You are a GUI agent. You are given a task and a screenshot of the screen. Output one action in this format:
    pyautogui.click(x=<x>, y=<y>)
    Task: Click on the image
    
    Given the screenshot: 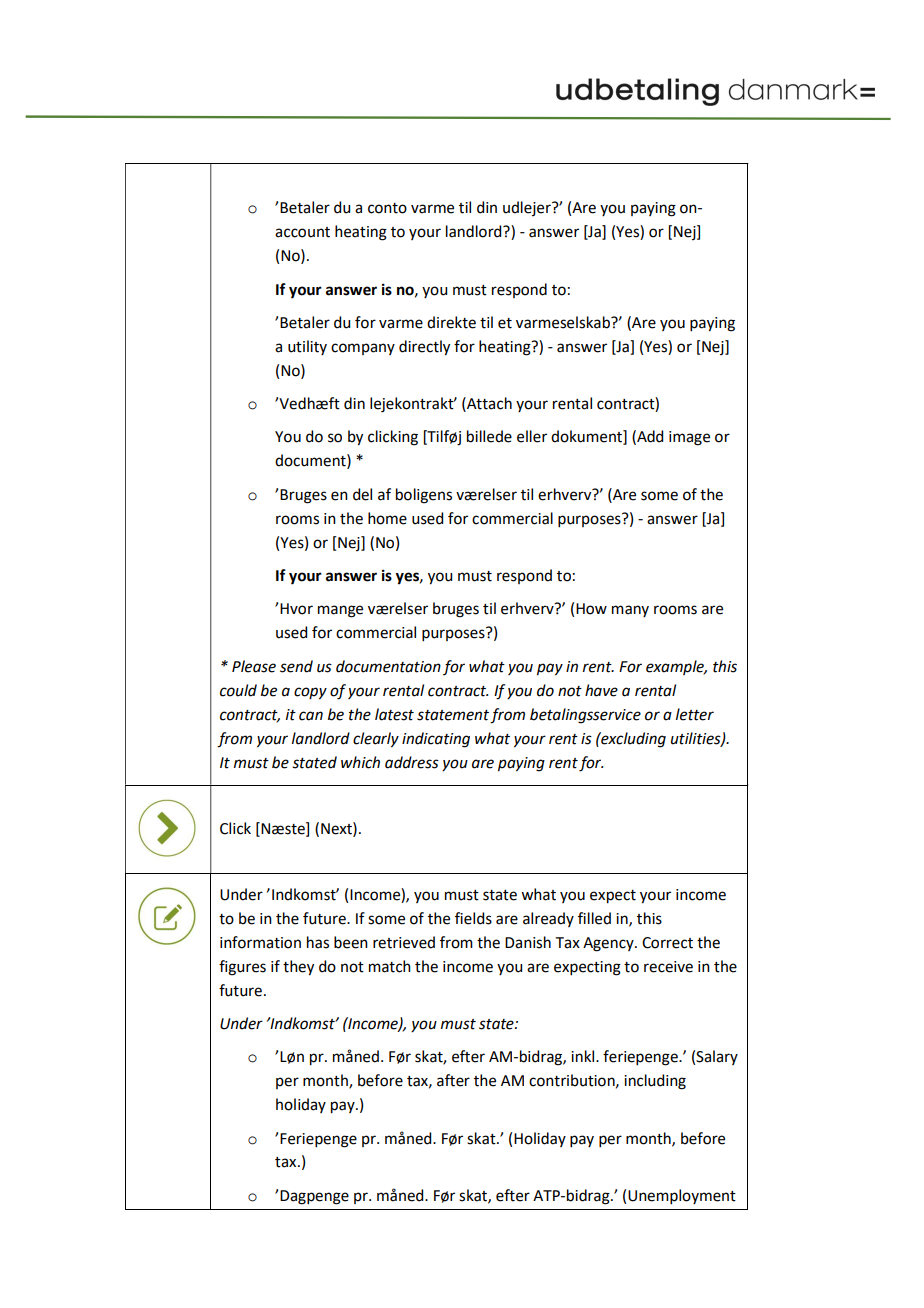 What is the action you would take?
    pyautogui.click(x=689, y=438)
